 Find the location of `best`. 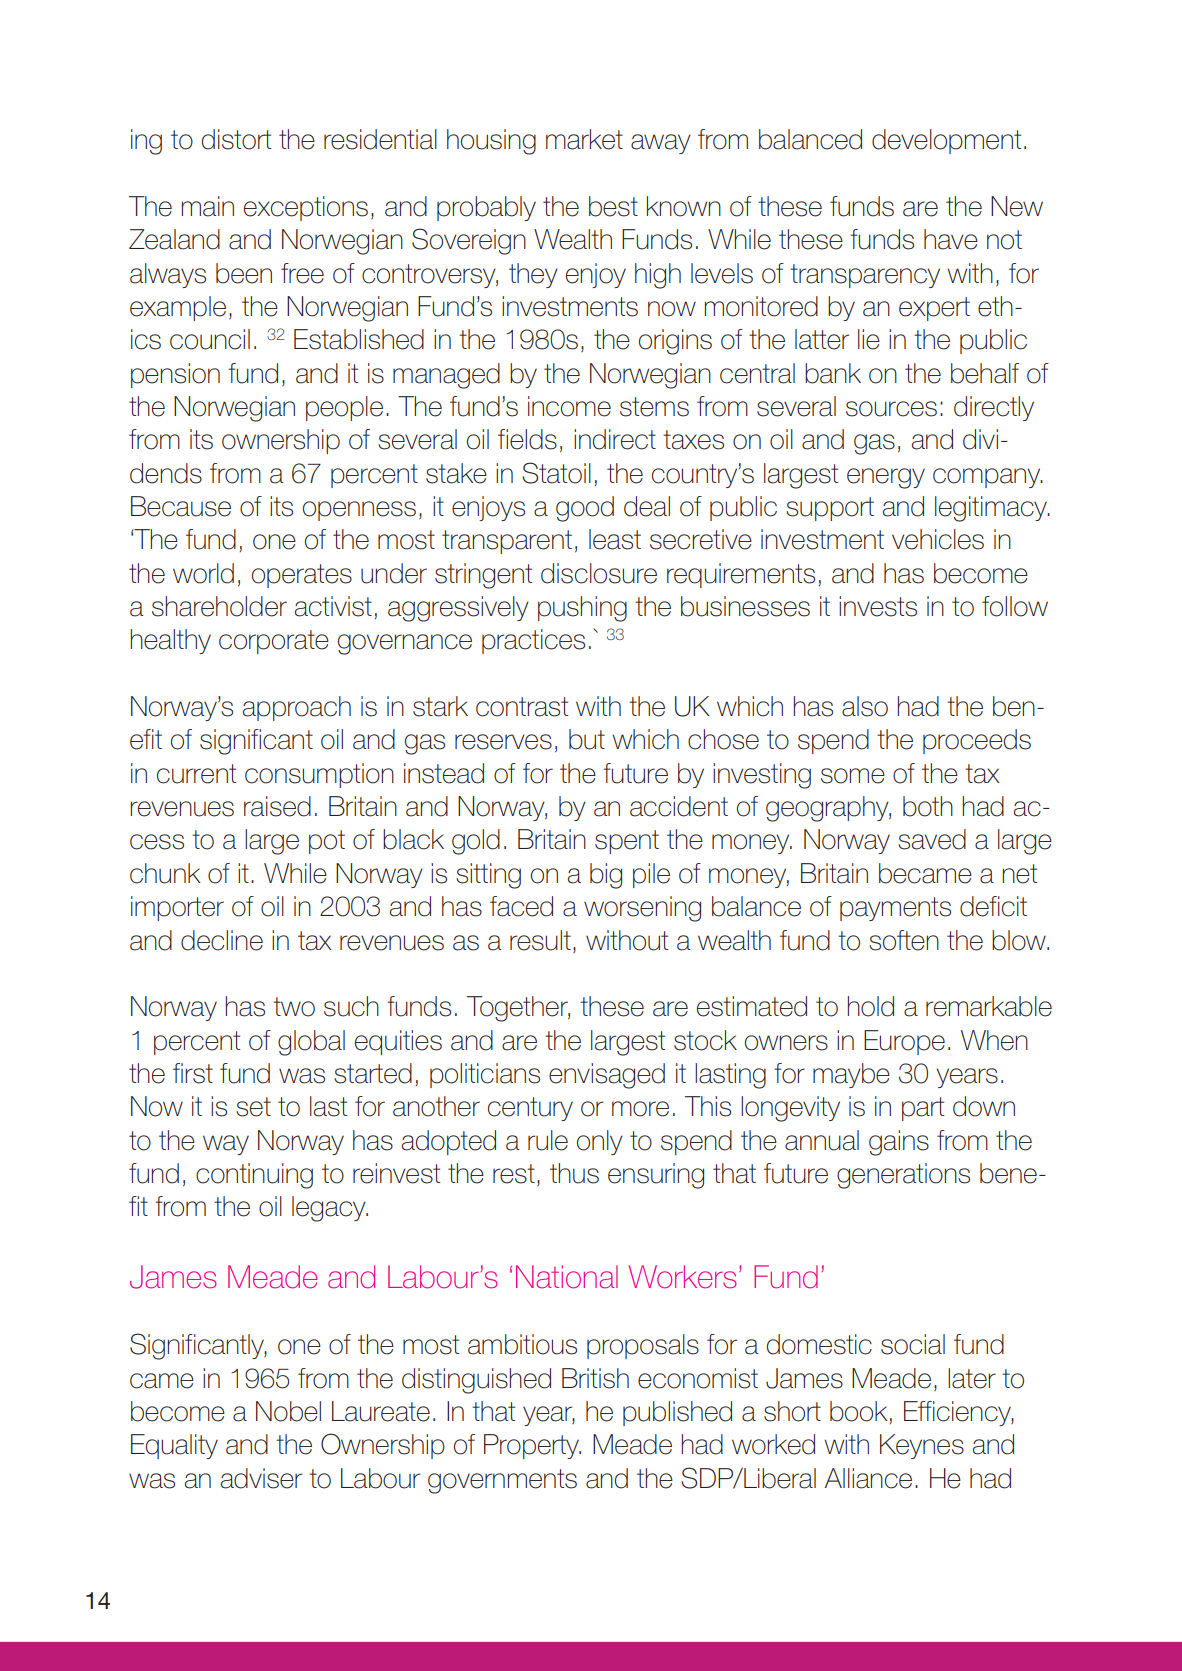

best is located at coordinates (613, 206).
